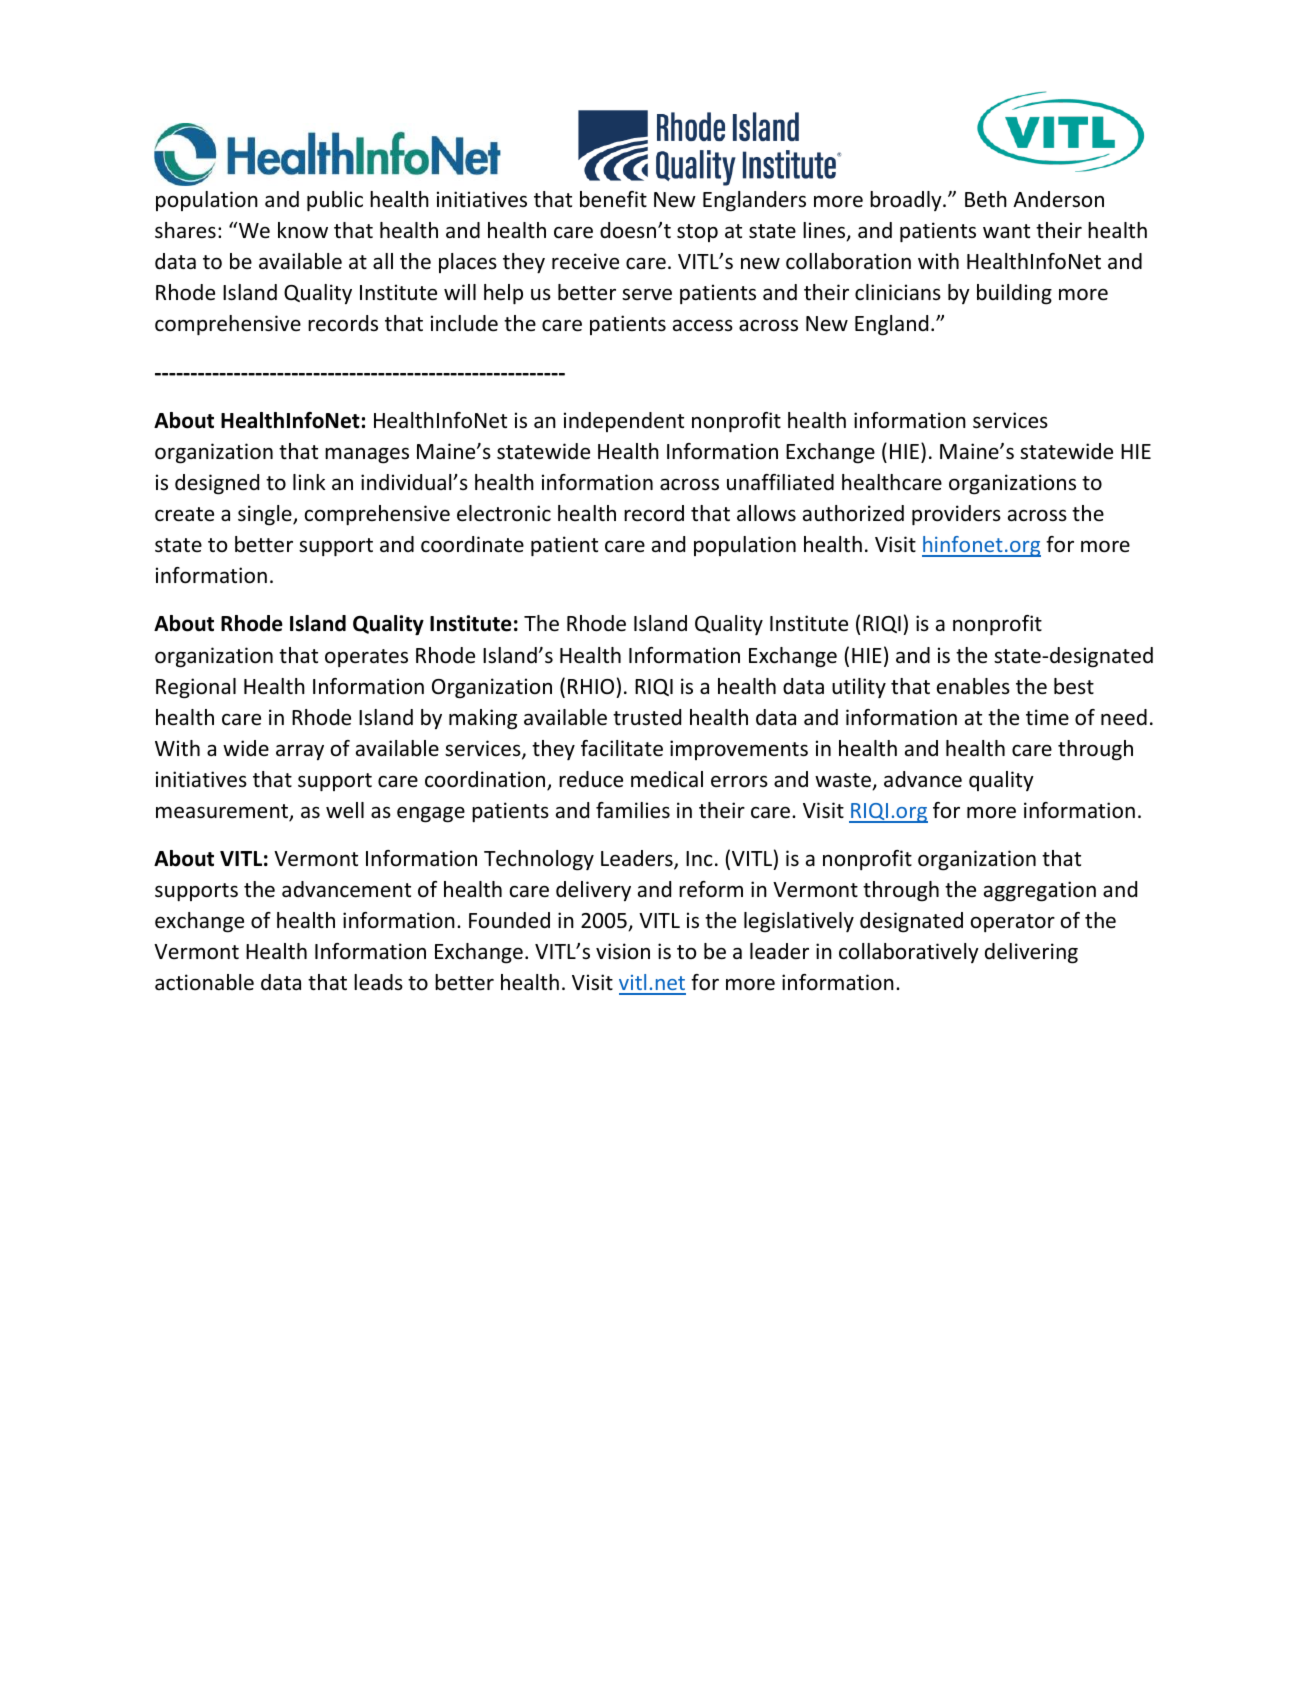 Image resolution: width=1312 pixels, height=1698 pixels. I want to click on vision, so click(623, 951).
